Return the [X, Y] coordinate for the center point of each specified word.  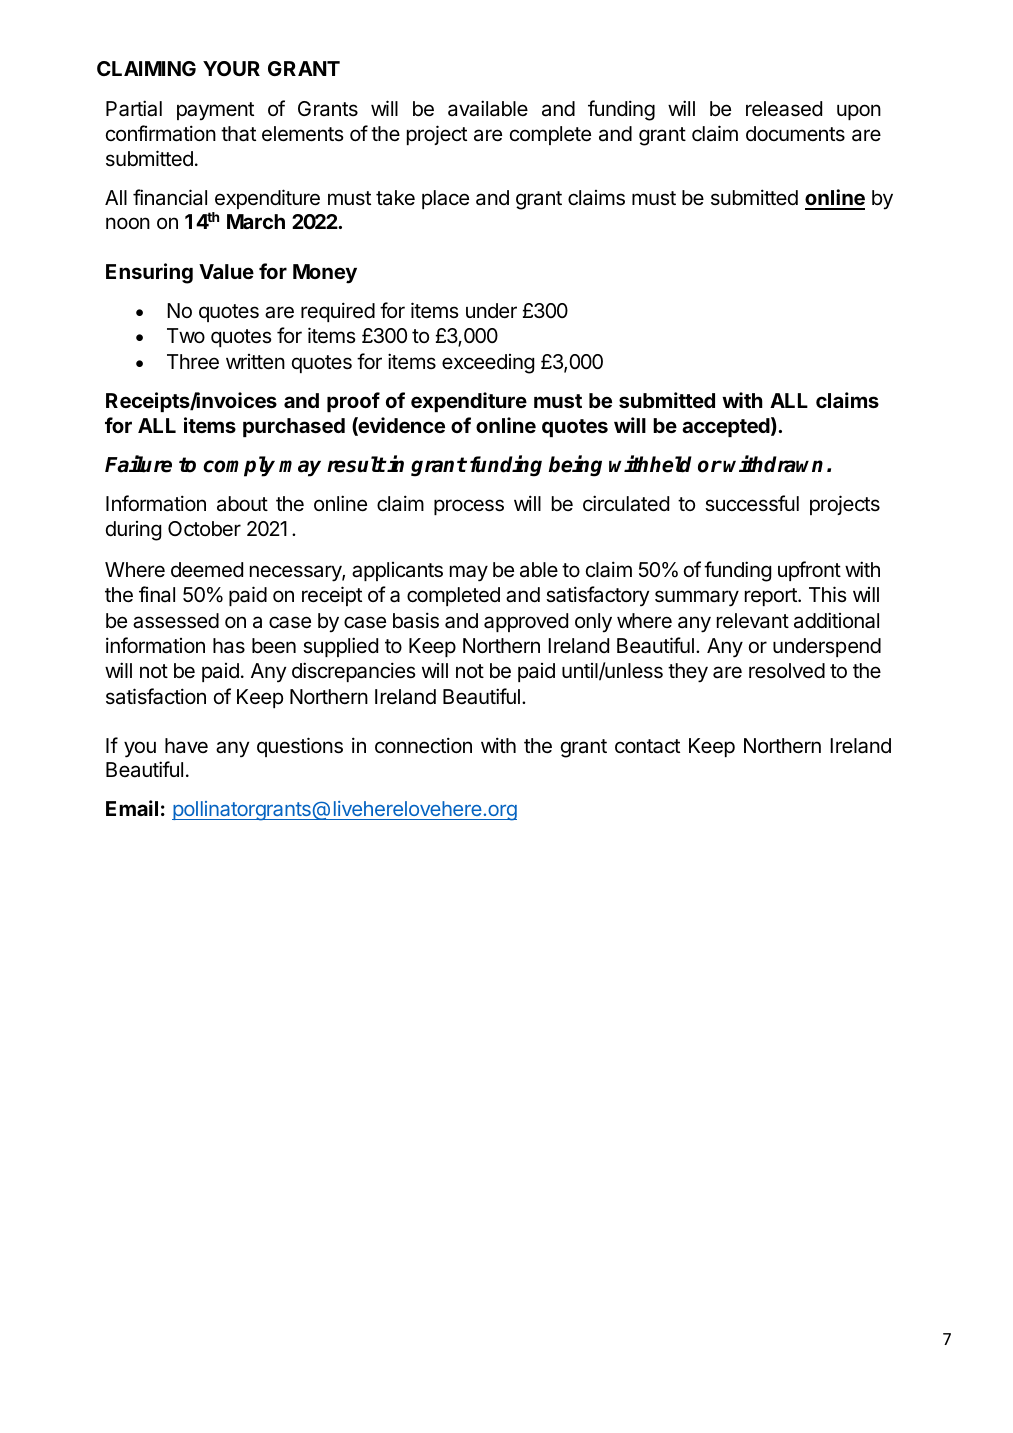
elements [303, 134]
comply [239, 466]
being [575, 466]
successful [752, 503]
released [784, 109]
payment [215, 111]
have [186, 745]
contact [647, 746]
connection [423, 745]
